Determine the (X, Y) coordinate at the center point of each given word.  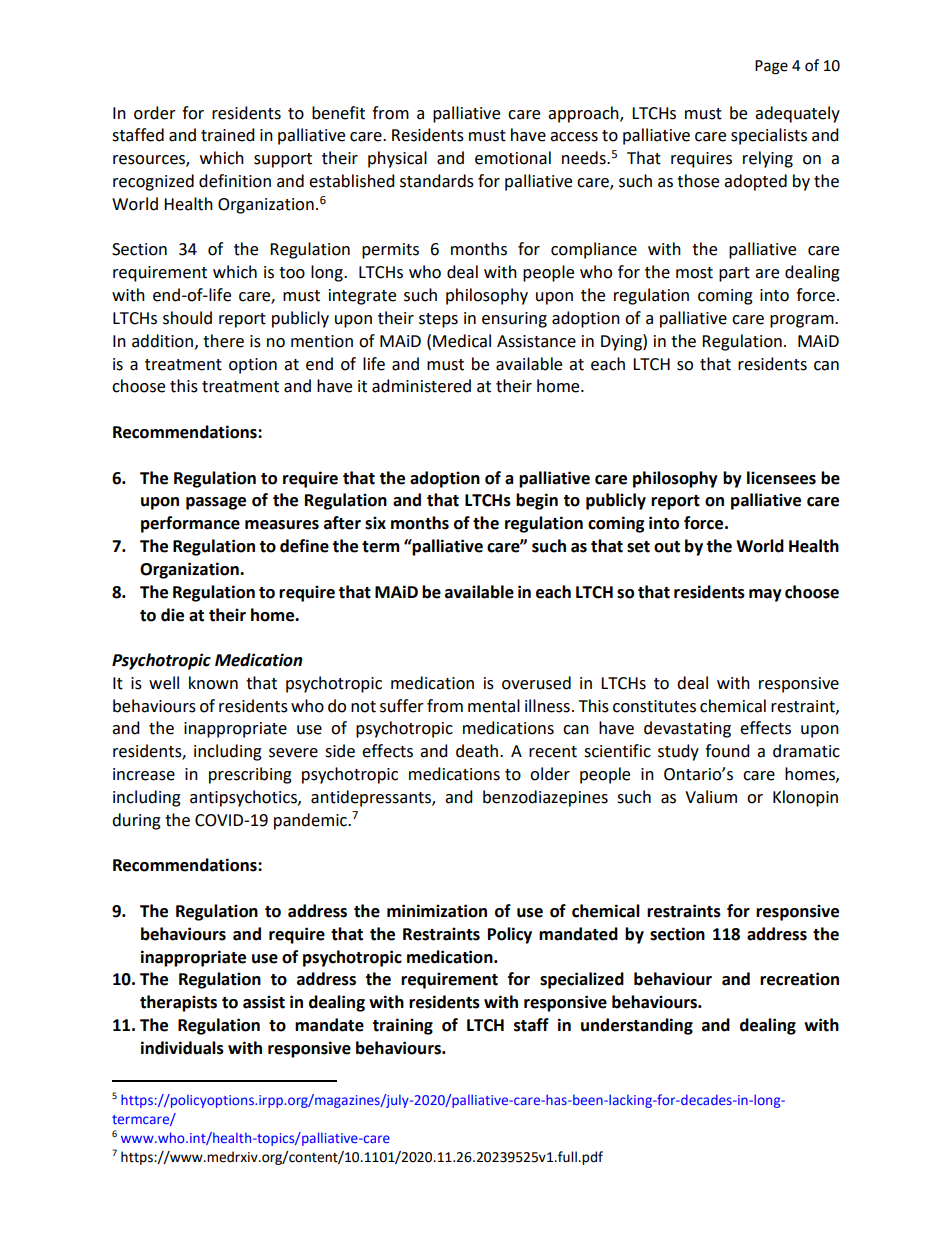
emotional (513, 158)
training (402, 1026)
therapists (178, 1003)
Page (771, 67)
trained (228, 135)
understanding (637, 1026)
